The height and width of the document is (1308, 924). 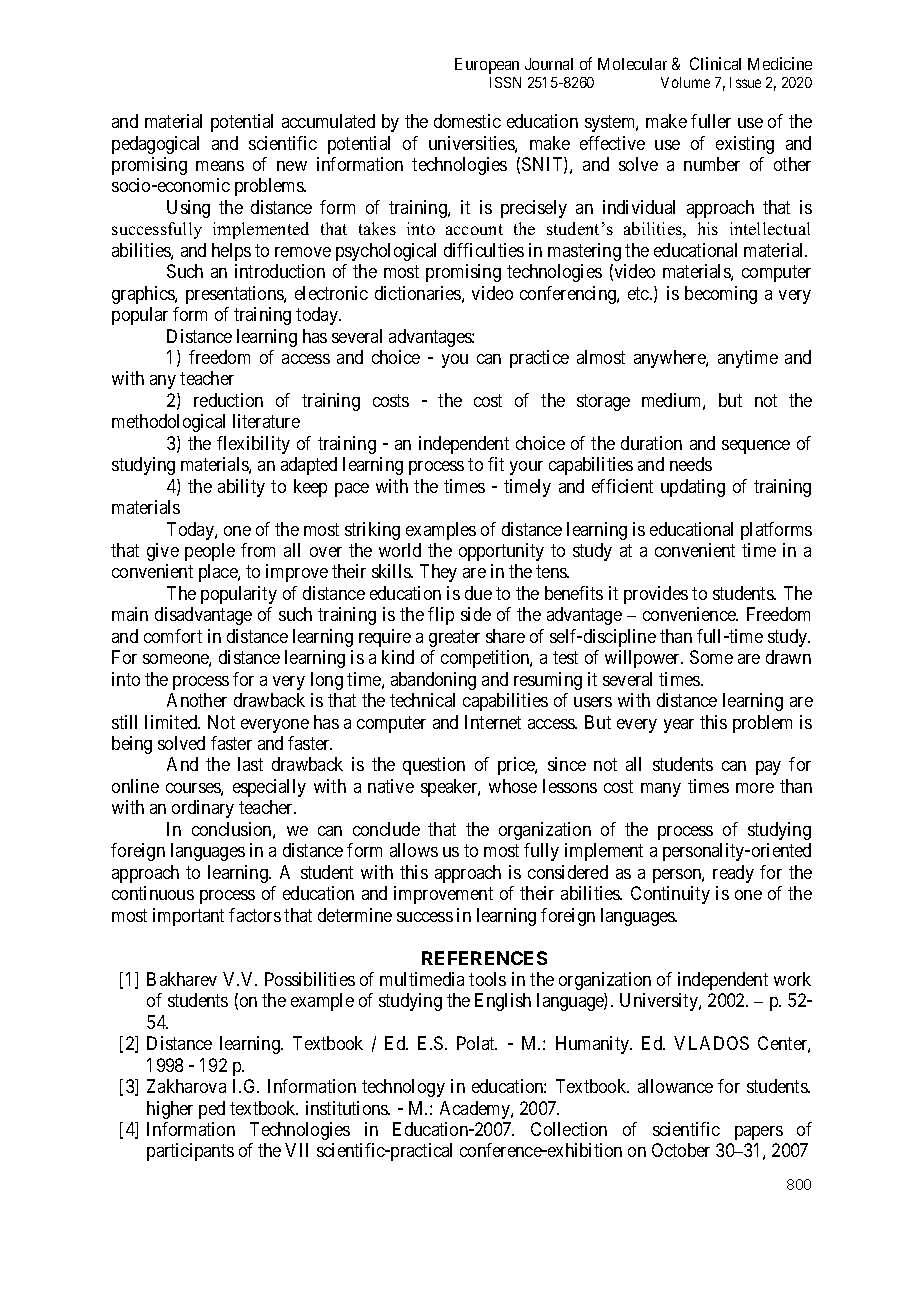 I want to click on higher, so click(x=170, y=1110).
